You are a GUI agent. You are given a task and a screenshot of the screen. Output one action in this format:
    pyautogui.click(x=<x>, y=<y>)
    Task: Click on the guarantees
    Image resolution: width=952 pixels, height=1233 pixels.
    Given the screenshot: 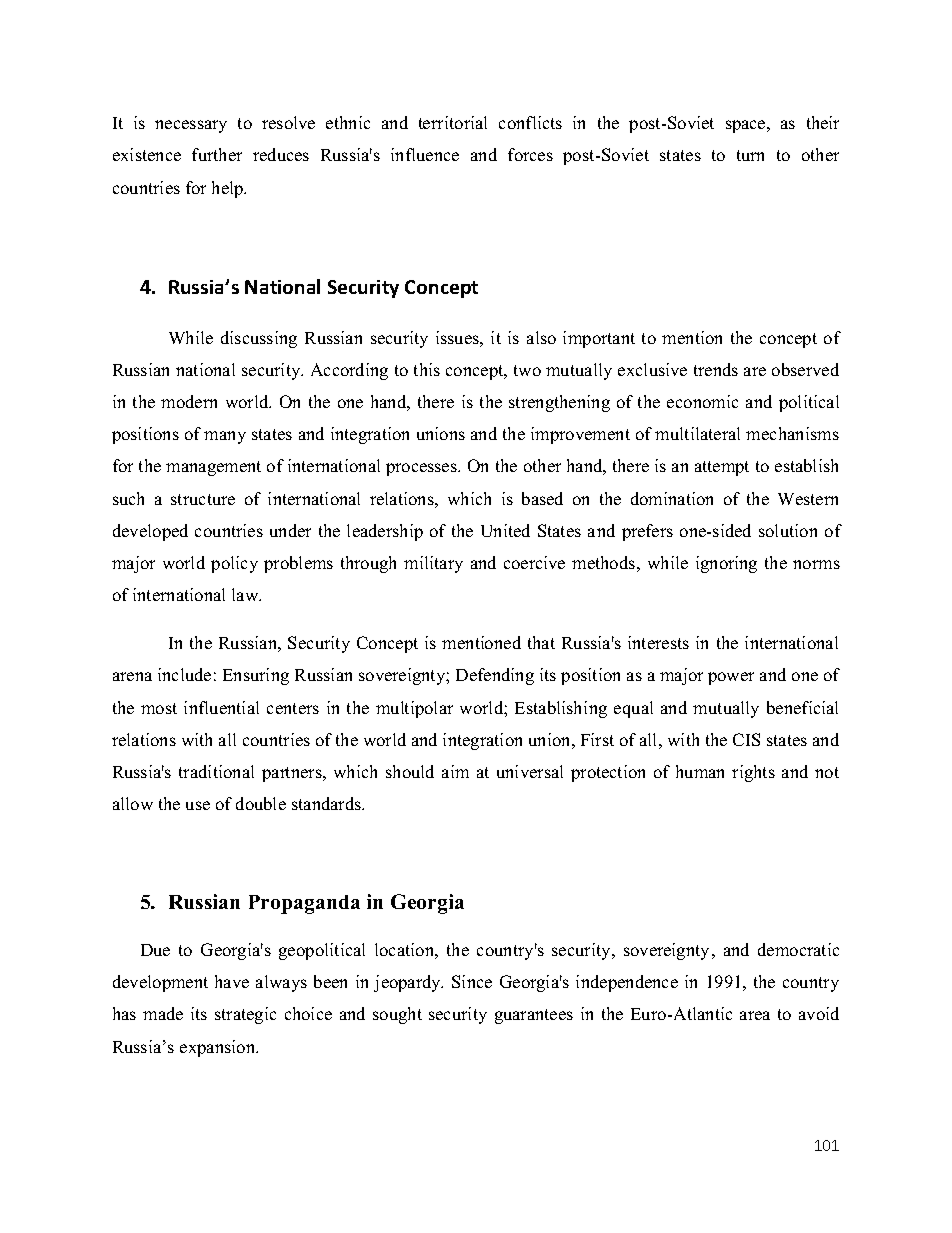 What is the action you would take?
    pyautogui.click(x=534, y=1016)
